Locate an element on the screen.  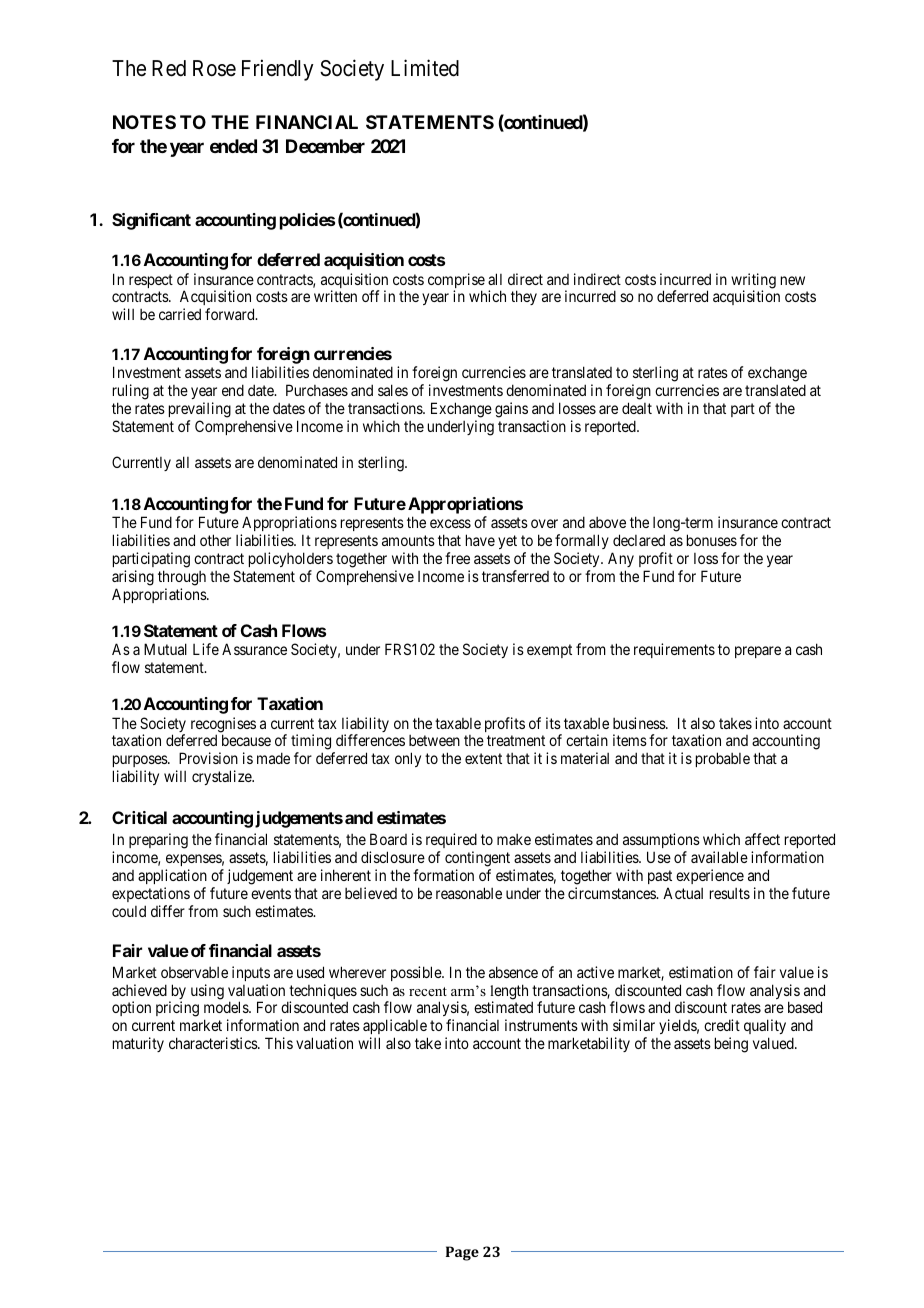
Life is located at coordinates (206, 649).
